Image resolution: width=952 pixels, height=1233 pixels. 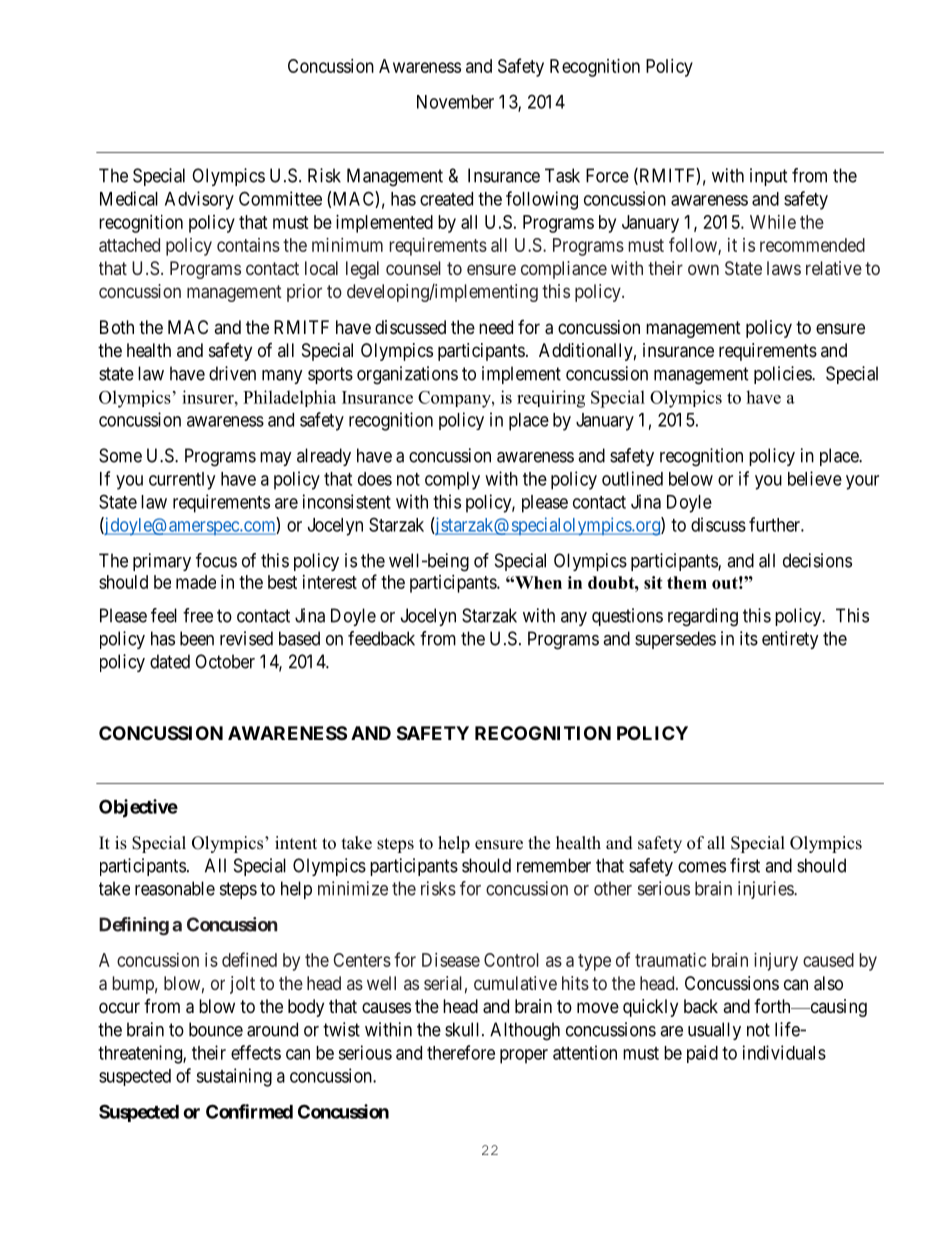 What do you see at coordinates (790, 640) in the page?
I see `entirety` at bounding box center [790, 640].
